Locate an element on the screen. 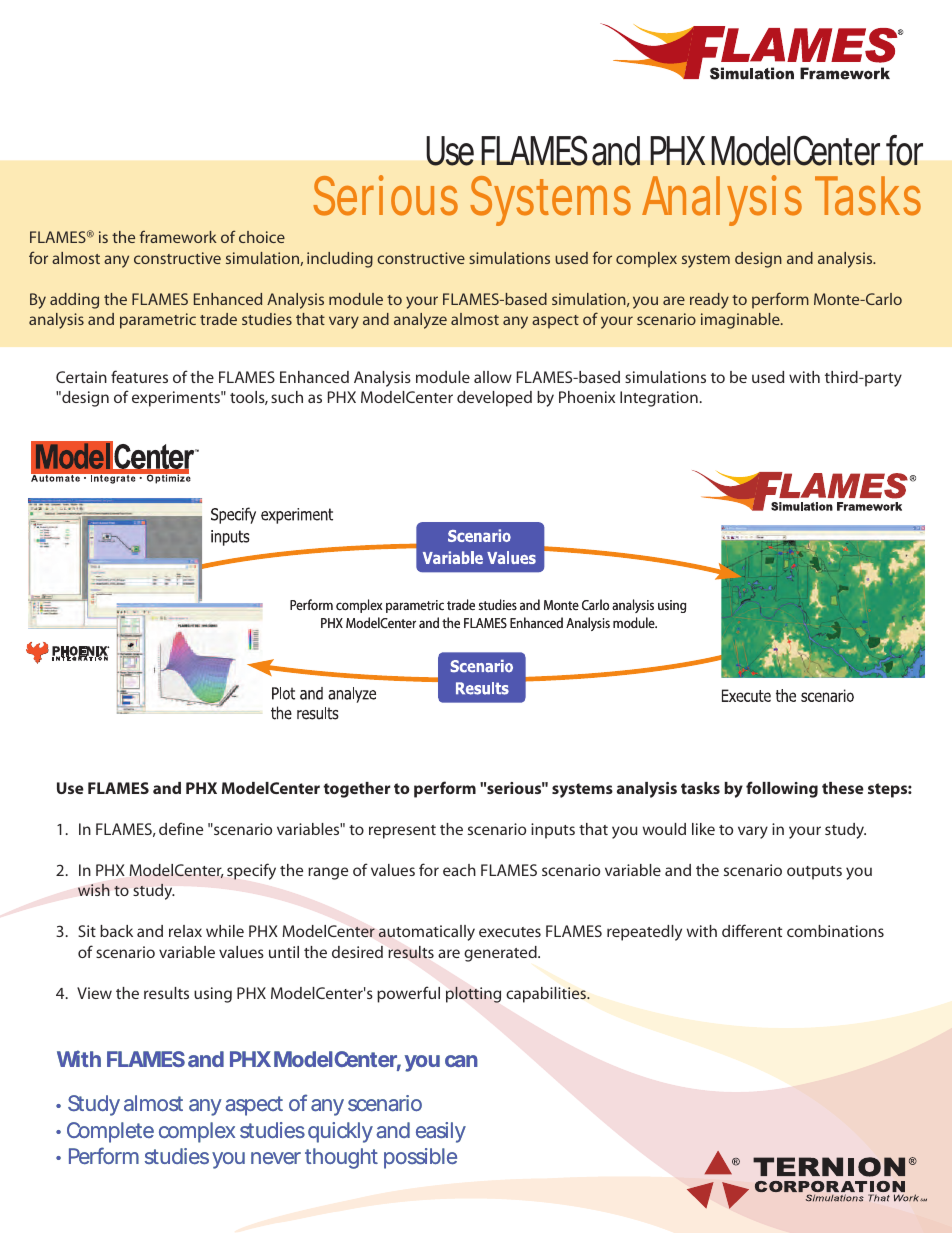 The width and height of the screenshot is (952, 1233). inputs is located at coordinates (553, 831).
